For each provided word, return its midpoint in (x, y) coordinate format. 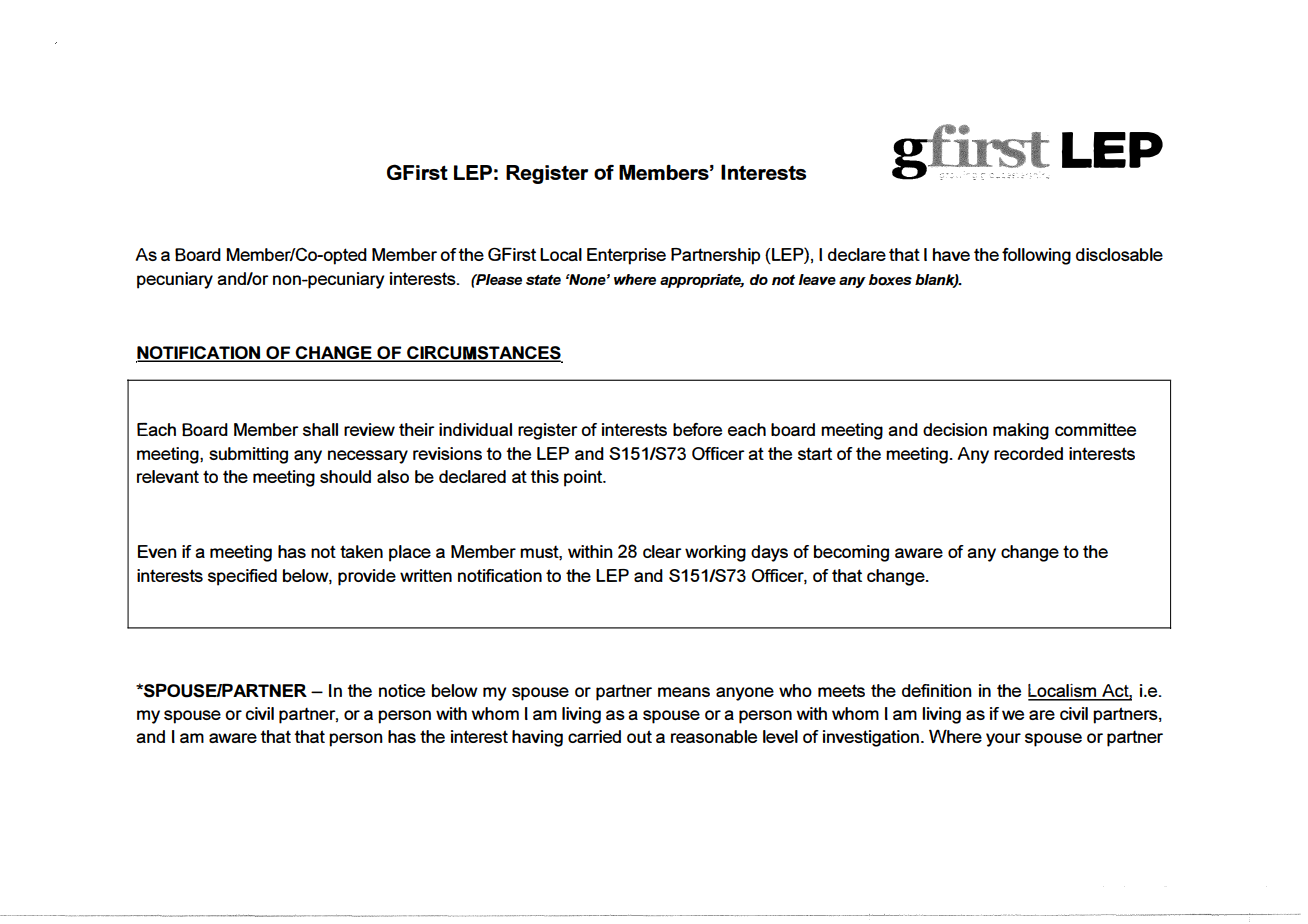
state (543, 280)
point (584, 478)
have (951, 254)
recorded (1028, 453)
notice (402, 690)
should (345, 476)
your (1003, 740)
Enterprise (626, 256)
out (639, 736)
